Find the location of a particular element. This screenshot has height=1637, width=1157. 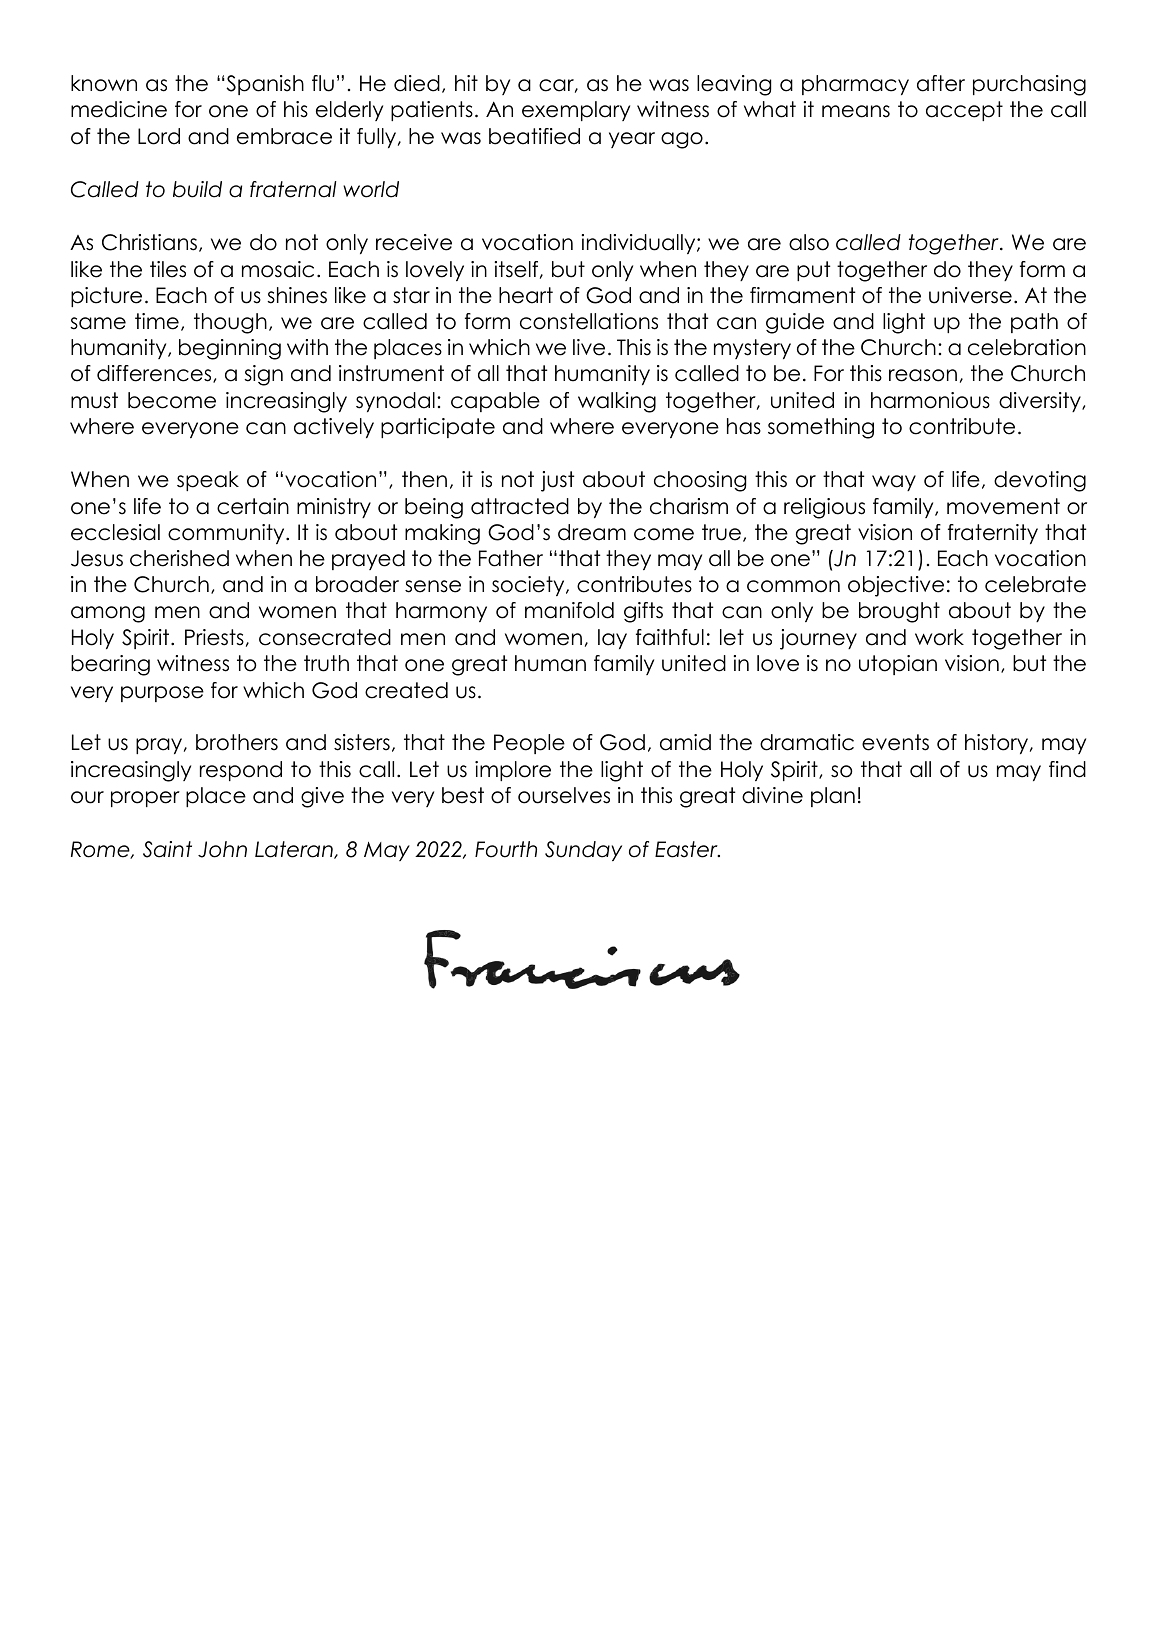

way is located at coordinates (894, 483).
